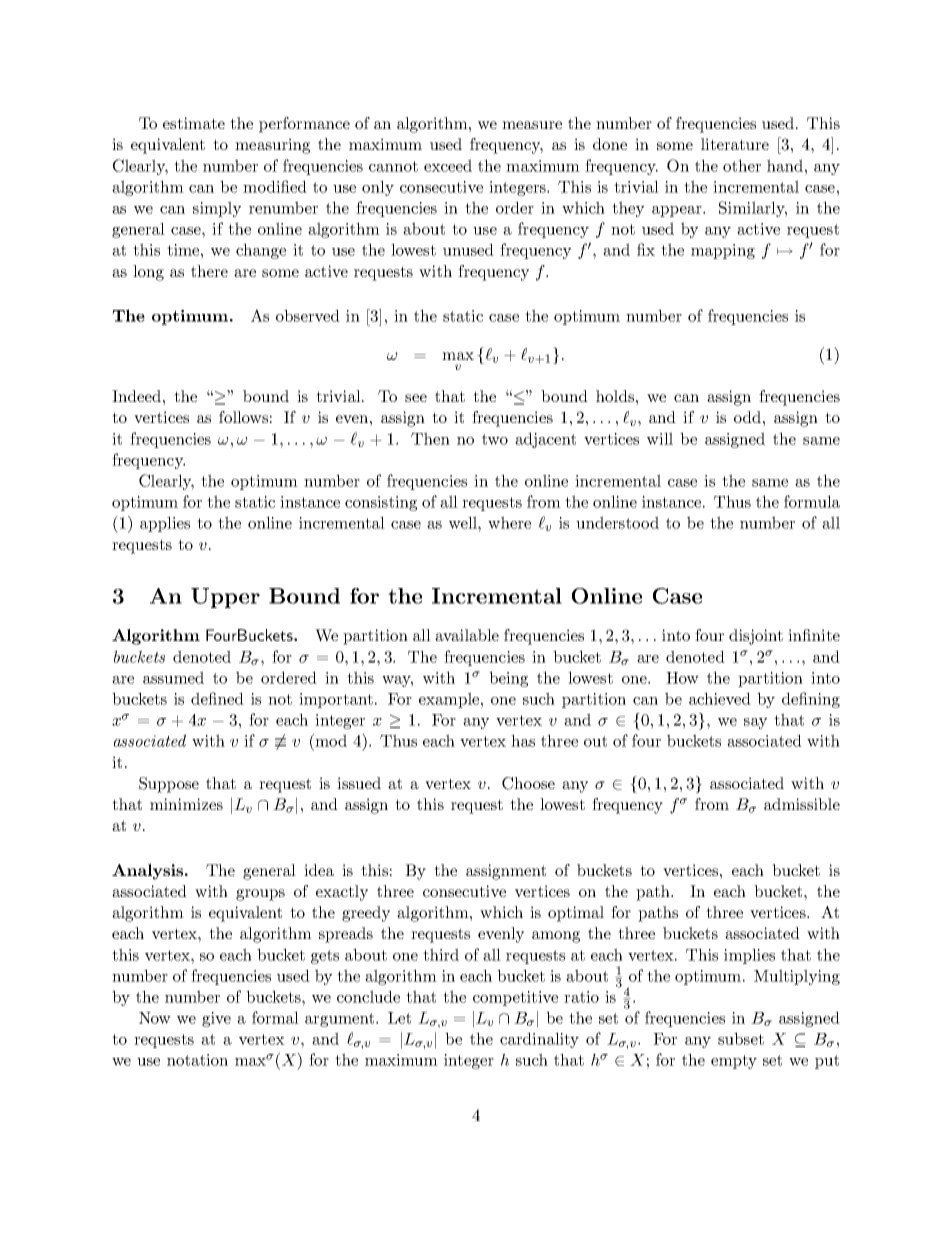 This screenshot has width=952, height=1233. Describe the element at coordinates (735, 144) in the screenshot. I see `literature` at that location.
